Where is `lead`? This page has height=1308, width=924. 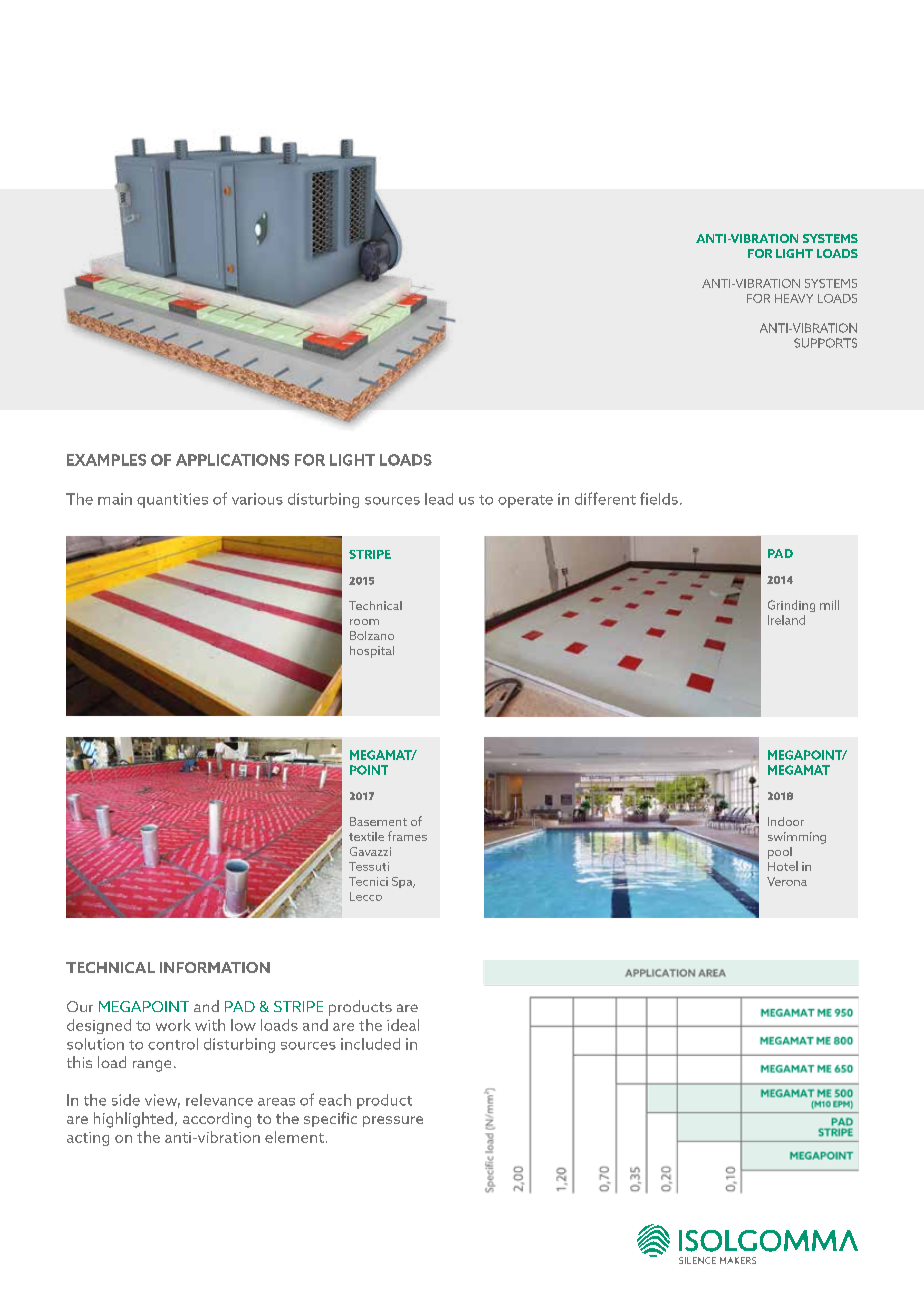
lead is located at coordinates (439, 499).
